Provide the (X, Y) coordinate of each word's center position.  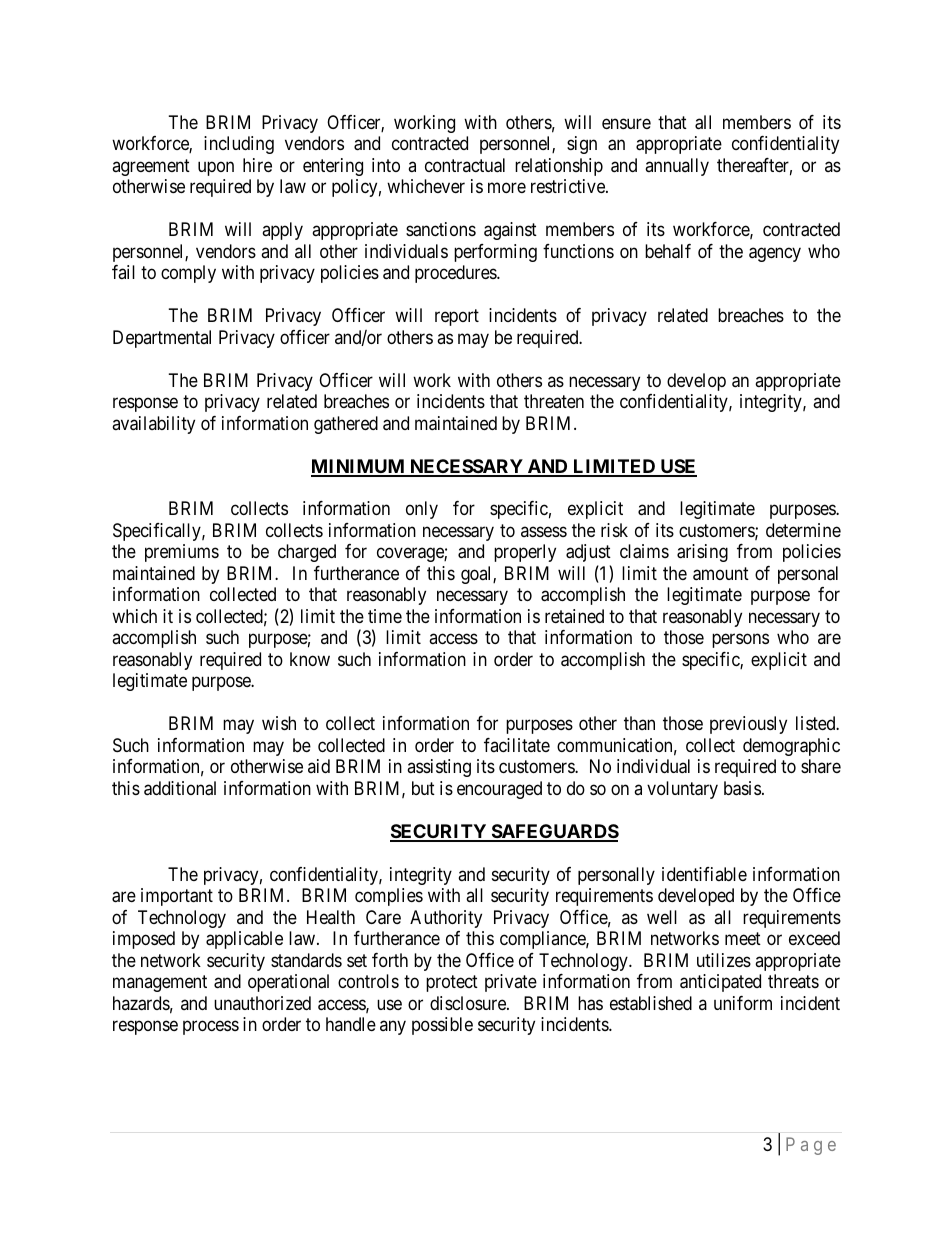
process (211, 1027)
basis (742, 788)
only (422, 510)
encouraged (499, 790)
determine (803, 530)
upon (216, 168)
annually (677, 167)
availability (153, 425)
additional (180, 788)
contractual (465, 165)
